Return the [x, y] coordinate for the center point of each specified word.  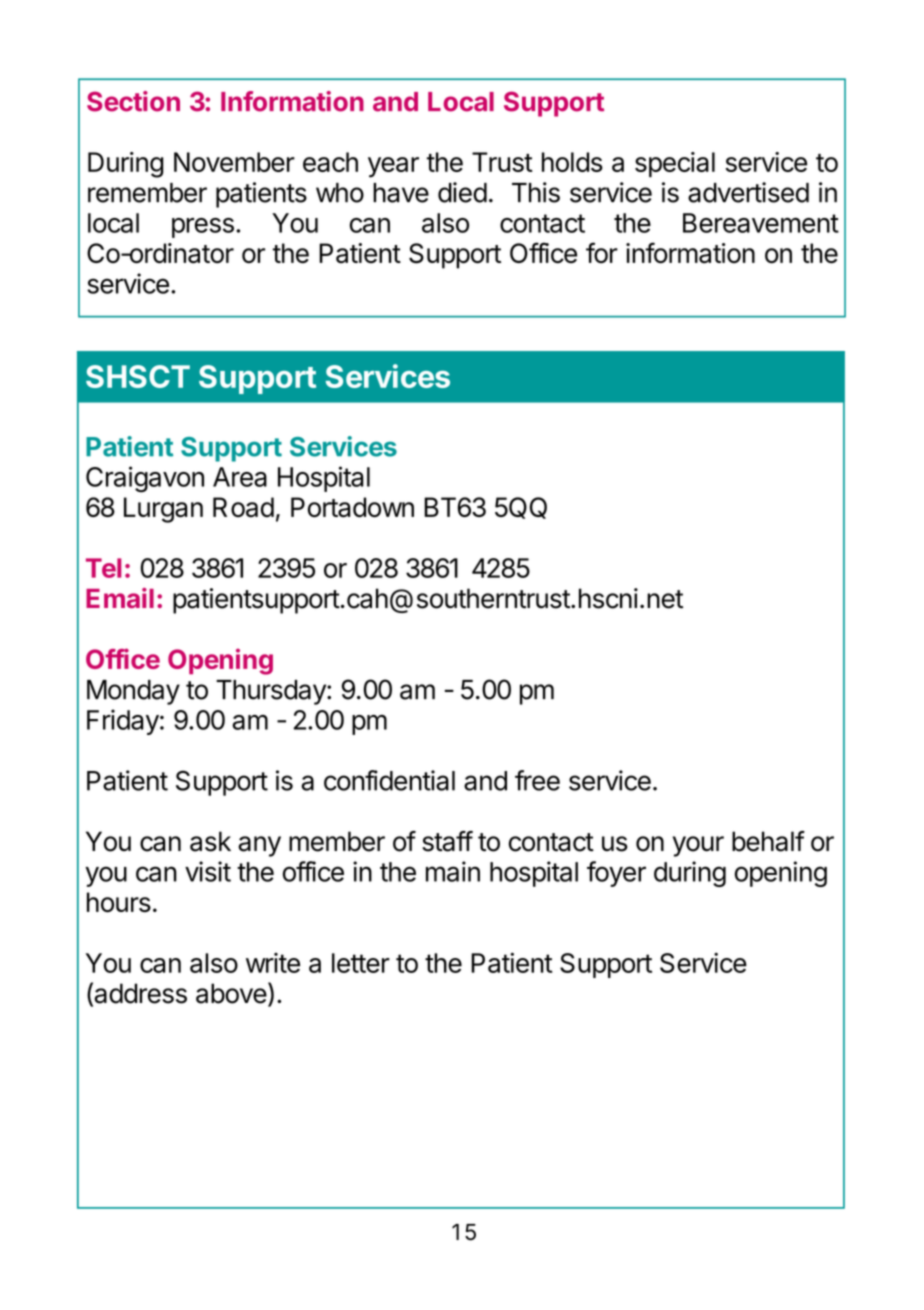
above [231, 993]
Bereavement [761, 223]
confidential [389, 780]
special [675, 165]
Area [240, 477]
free [537, 780]
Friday [123, 722]
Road [243, 507]
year [393, 167]
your [698, 846]
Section [133, 101]
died [462, 192]
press [203, 228]
